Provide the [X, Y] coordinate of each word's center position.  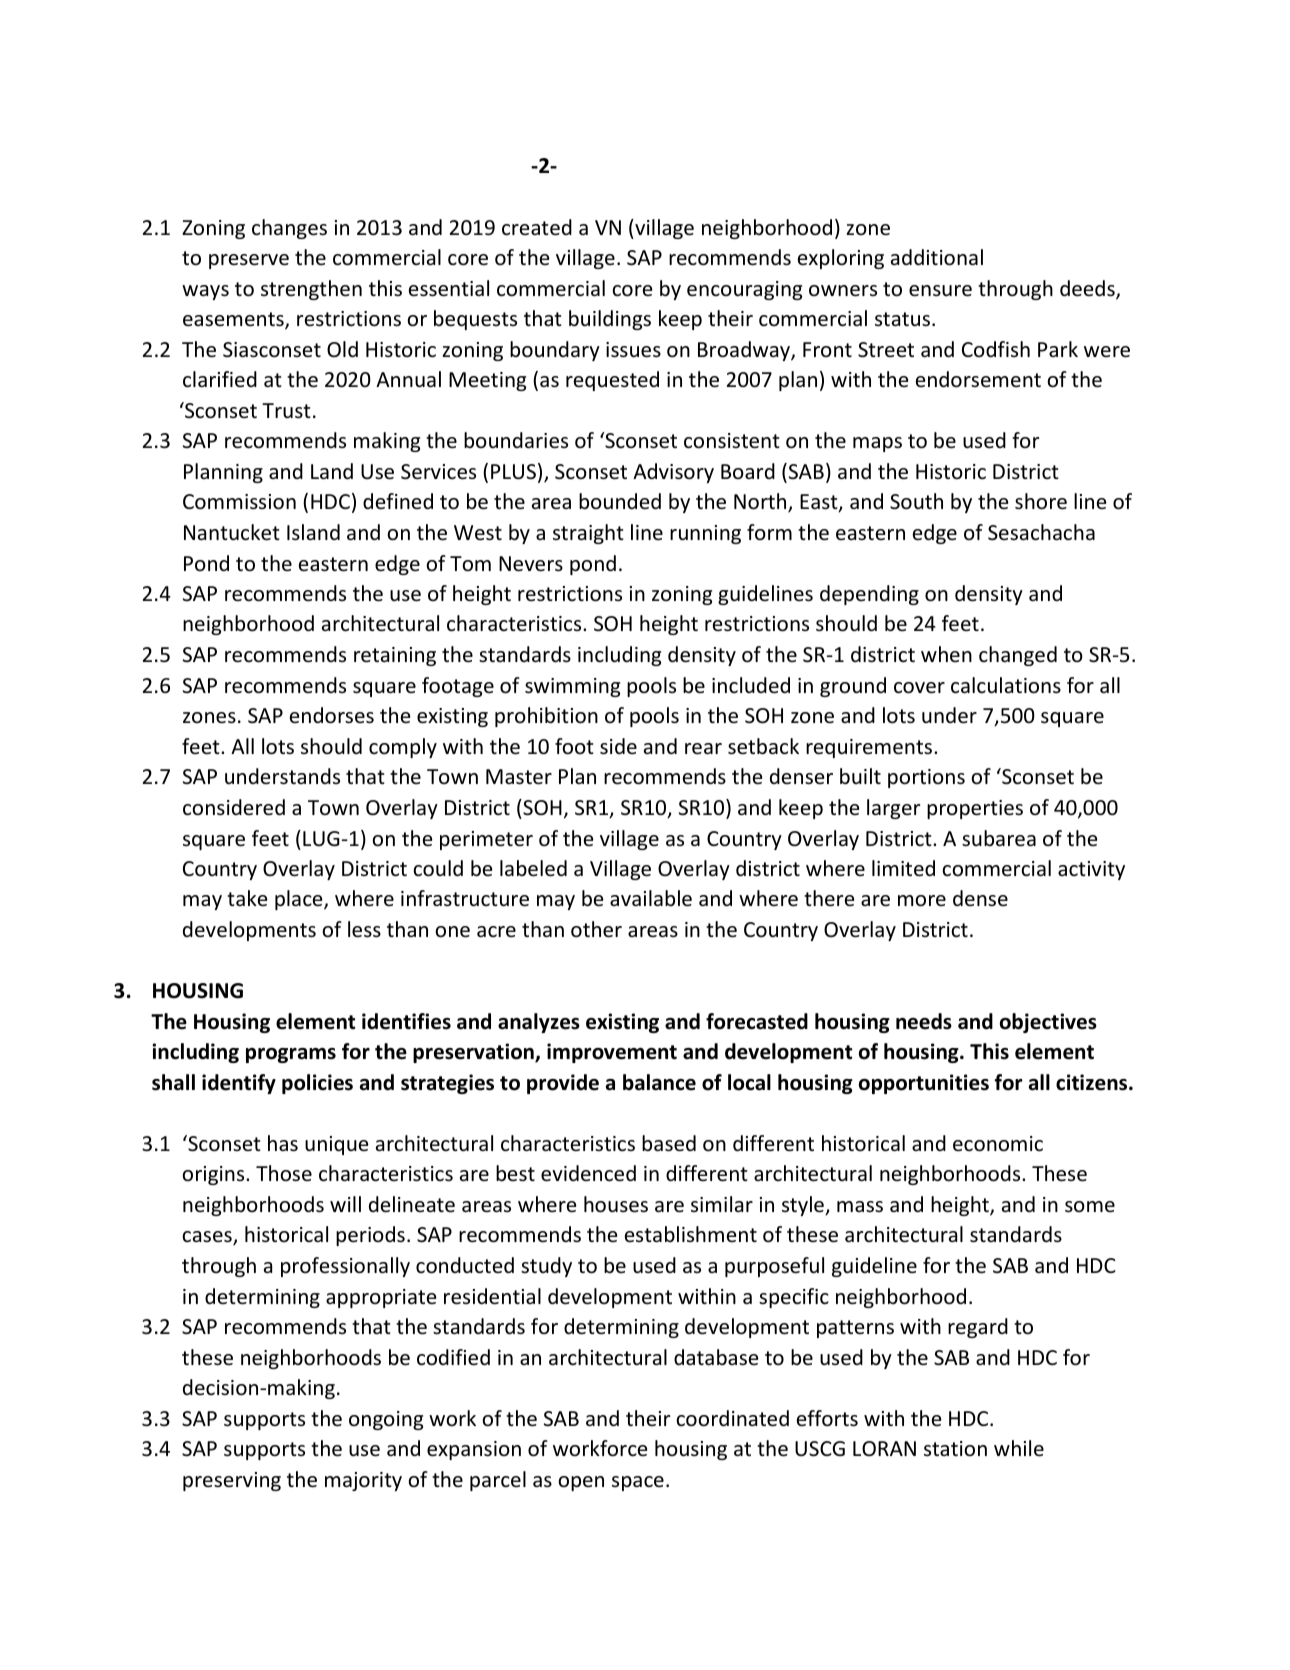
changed [1018, 656]
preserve [249, 261]
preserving [232, 1481]
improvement [612, 1053]
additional [937, 257]
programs [291, 1055]
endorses [332, 715]
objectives [1048, 1023]
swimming [572, 687]
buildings [610, 320]
